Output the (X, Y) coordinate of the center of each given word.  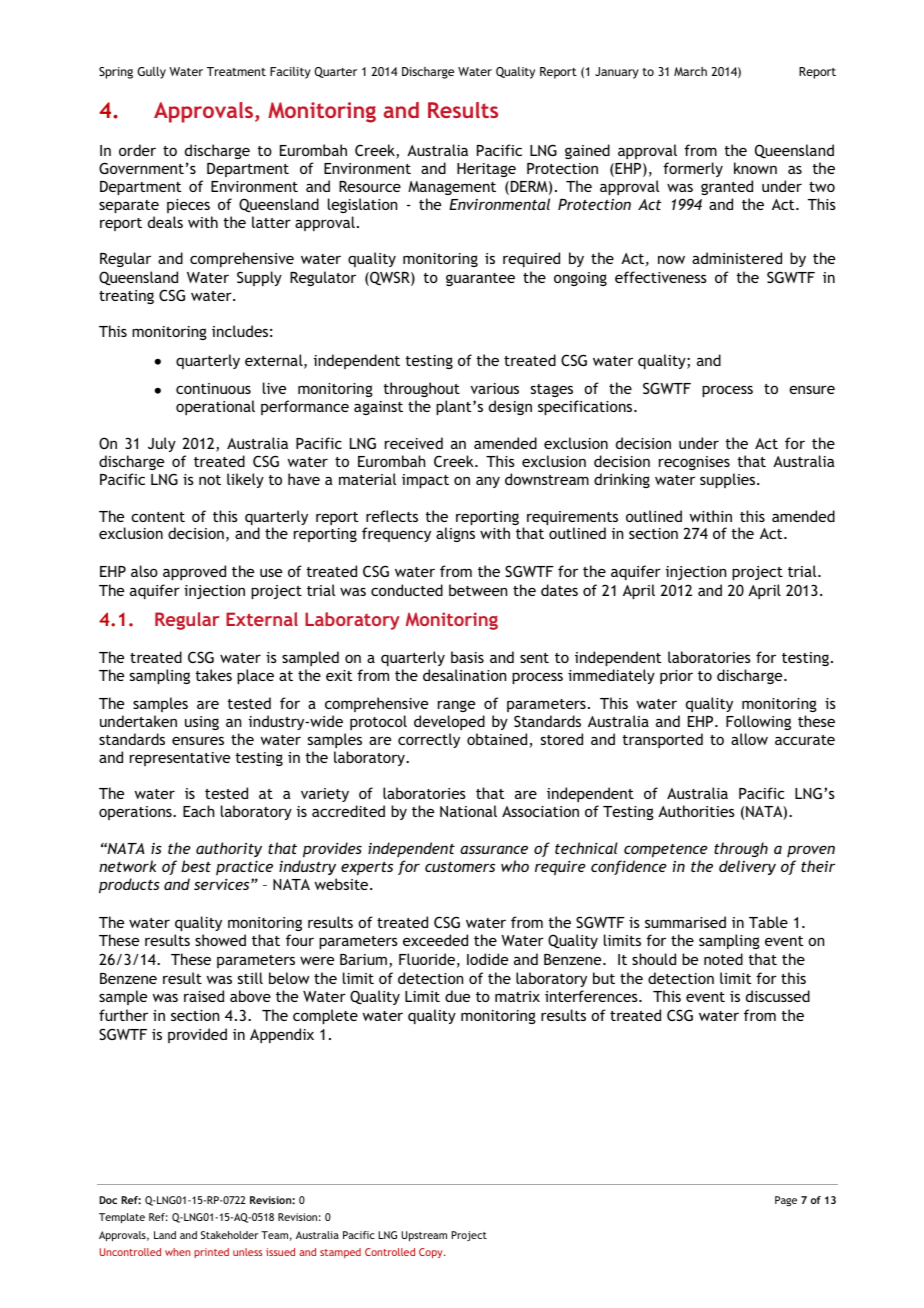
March (690, 71)
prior (676, 677)
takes (214, 675)
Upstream (424, 1236)
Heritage (486, 170)
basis (467, 657)
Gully (151, 72)
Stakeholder (230, 1235)
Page (786, 1201)
